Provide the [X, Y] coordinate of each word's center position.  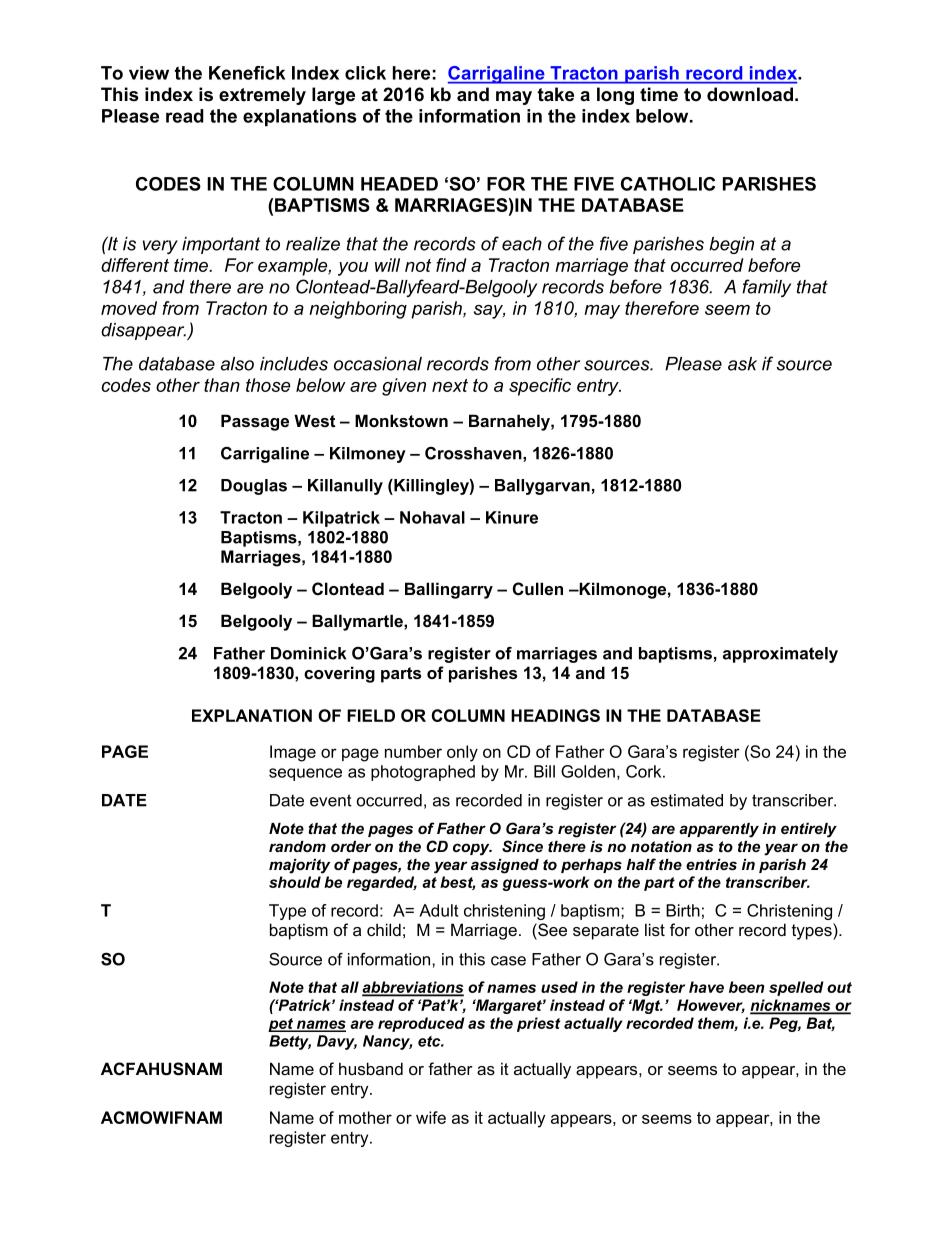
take [555, 94]
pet [282, 1025]
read [185, 116]
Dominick [308, 653]
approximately [780, 655]
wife [431, 1117]
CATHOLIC [668, 184]
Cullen [538, 589]
